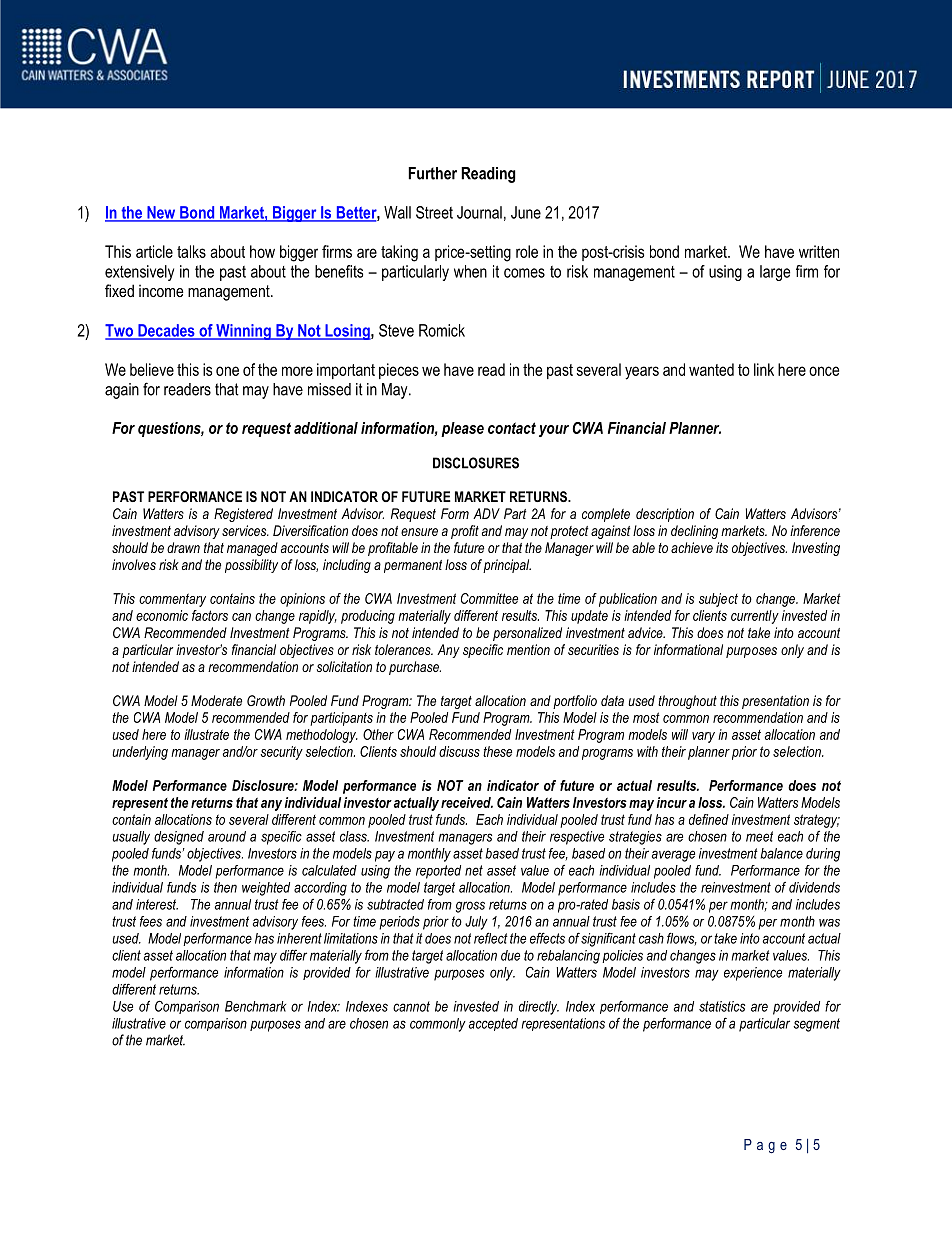 The width and height of the image is (952, 1233). I want to click on Benchmark, so click(255, 1006).
